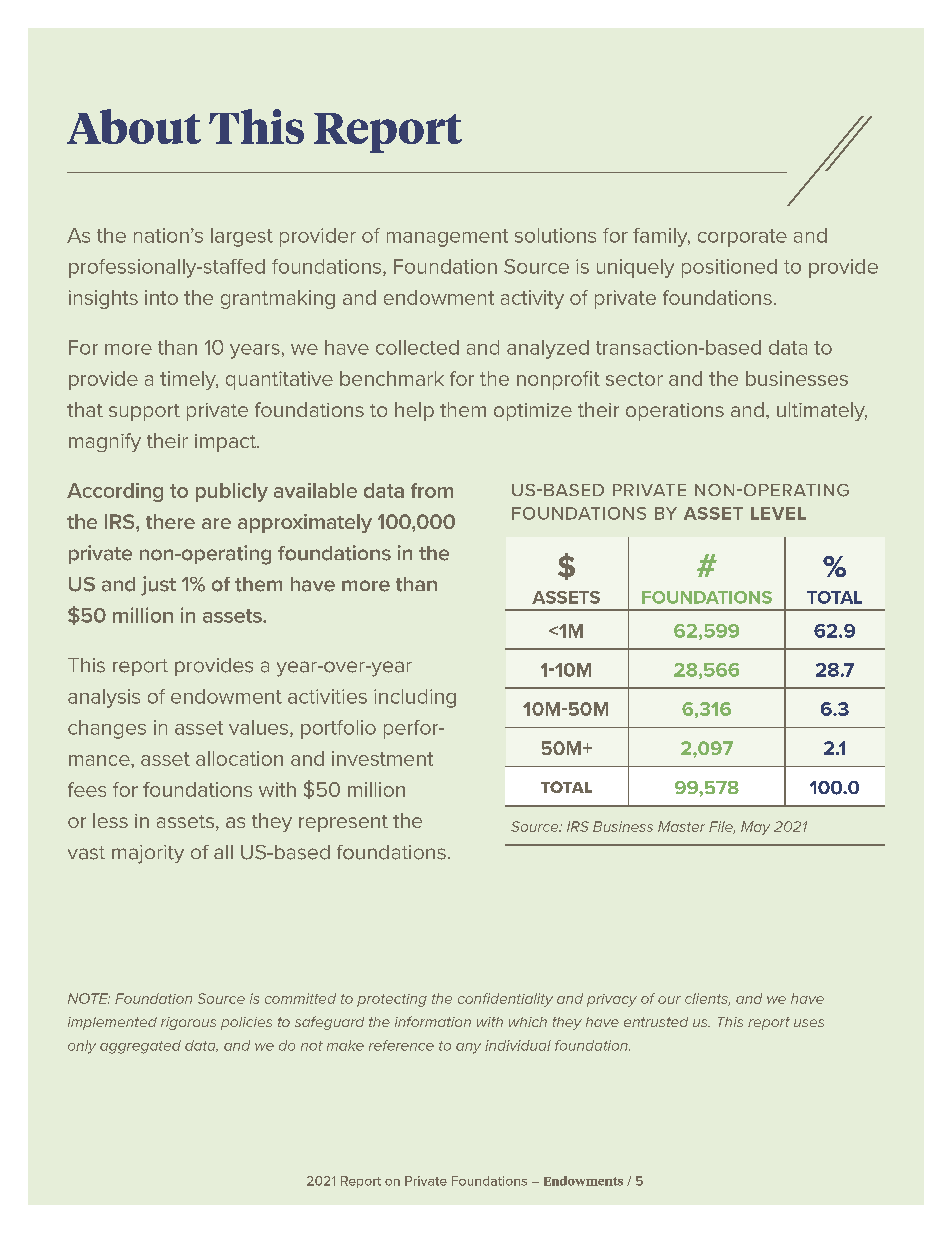 The height and width of the screenshot is (1233, 952). I want to click on About, so click(134, 126).
